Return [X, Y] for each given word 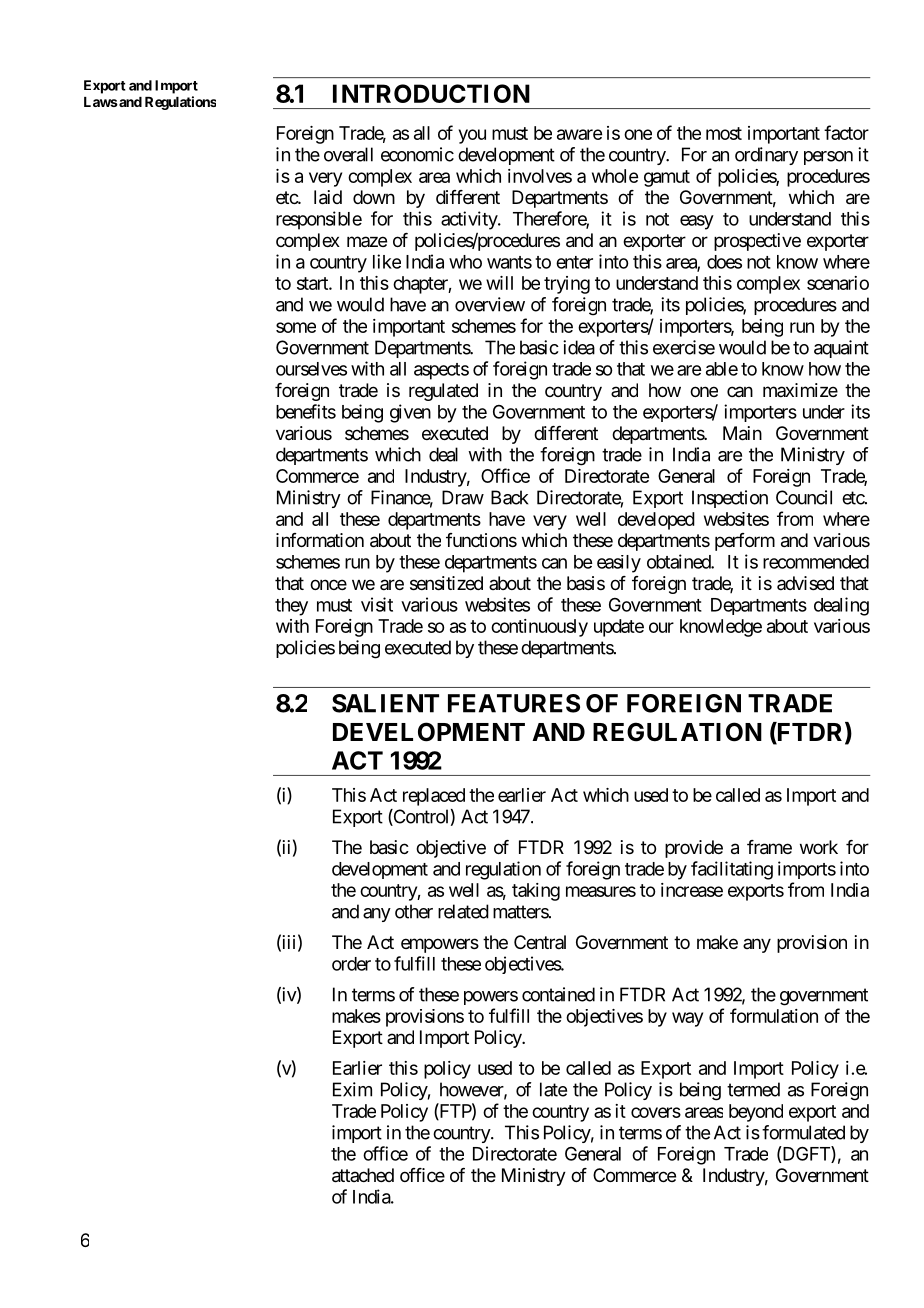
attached [363, 1175]
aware [579, 134]
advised [805, 583]
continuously [539, 628]
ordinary [766, 156]
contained [558, 994]
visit [377, 604]
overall [348, 154]
